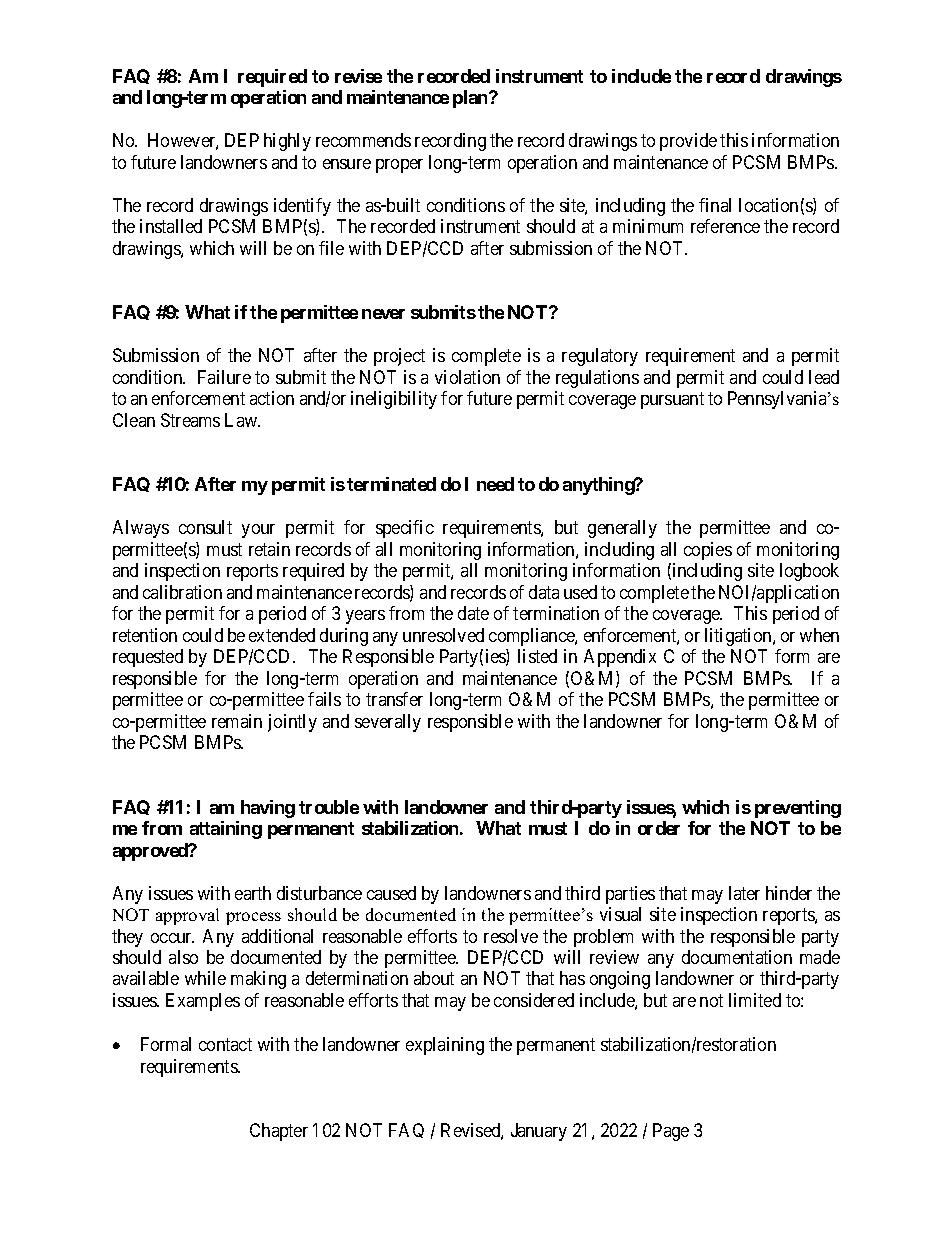  Describe the element at coordinates (739, 637) in the image. I see `litigation` at that location.
